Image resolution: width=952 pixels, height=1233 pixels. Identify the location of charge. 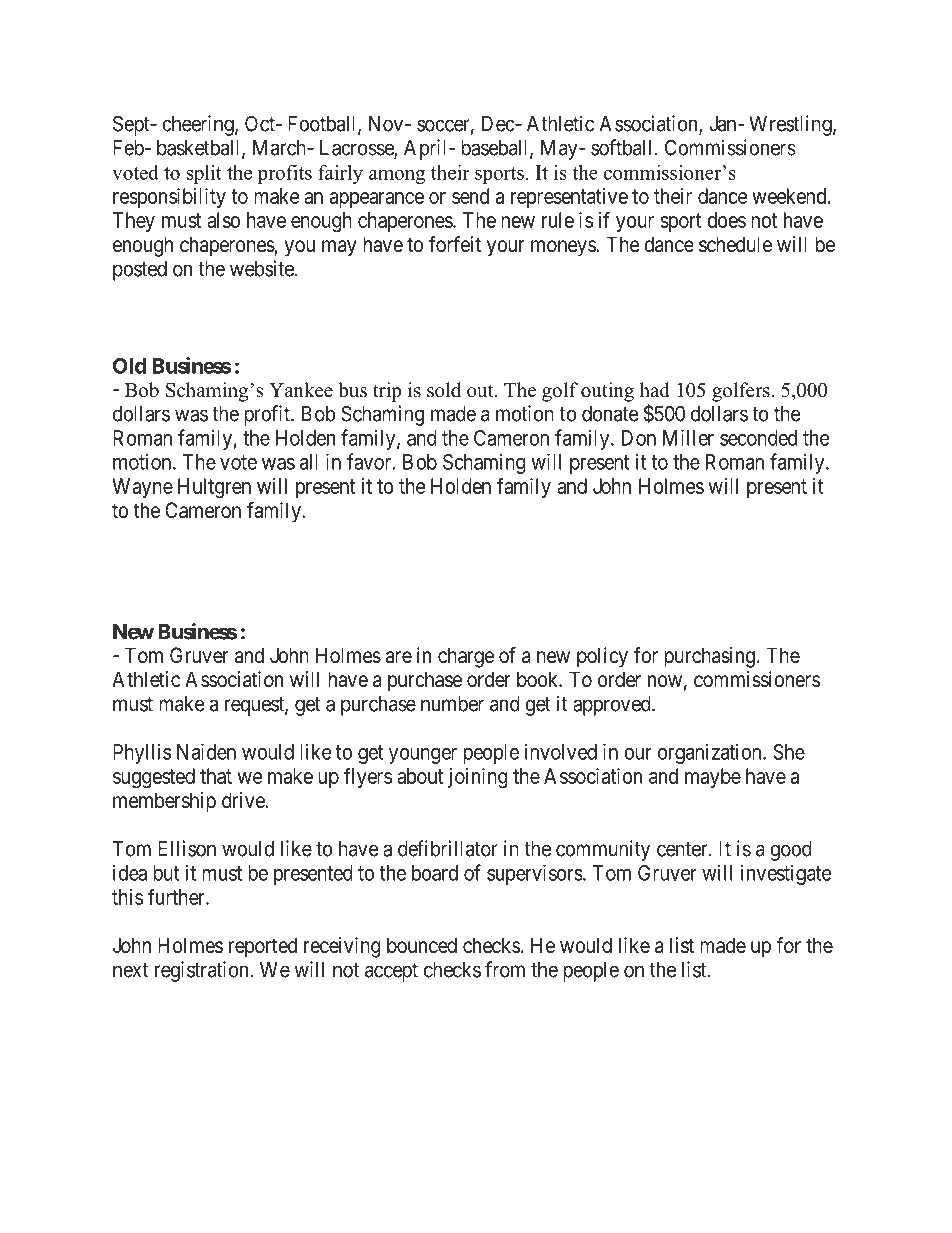
(466, 657).
